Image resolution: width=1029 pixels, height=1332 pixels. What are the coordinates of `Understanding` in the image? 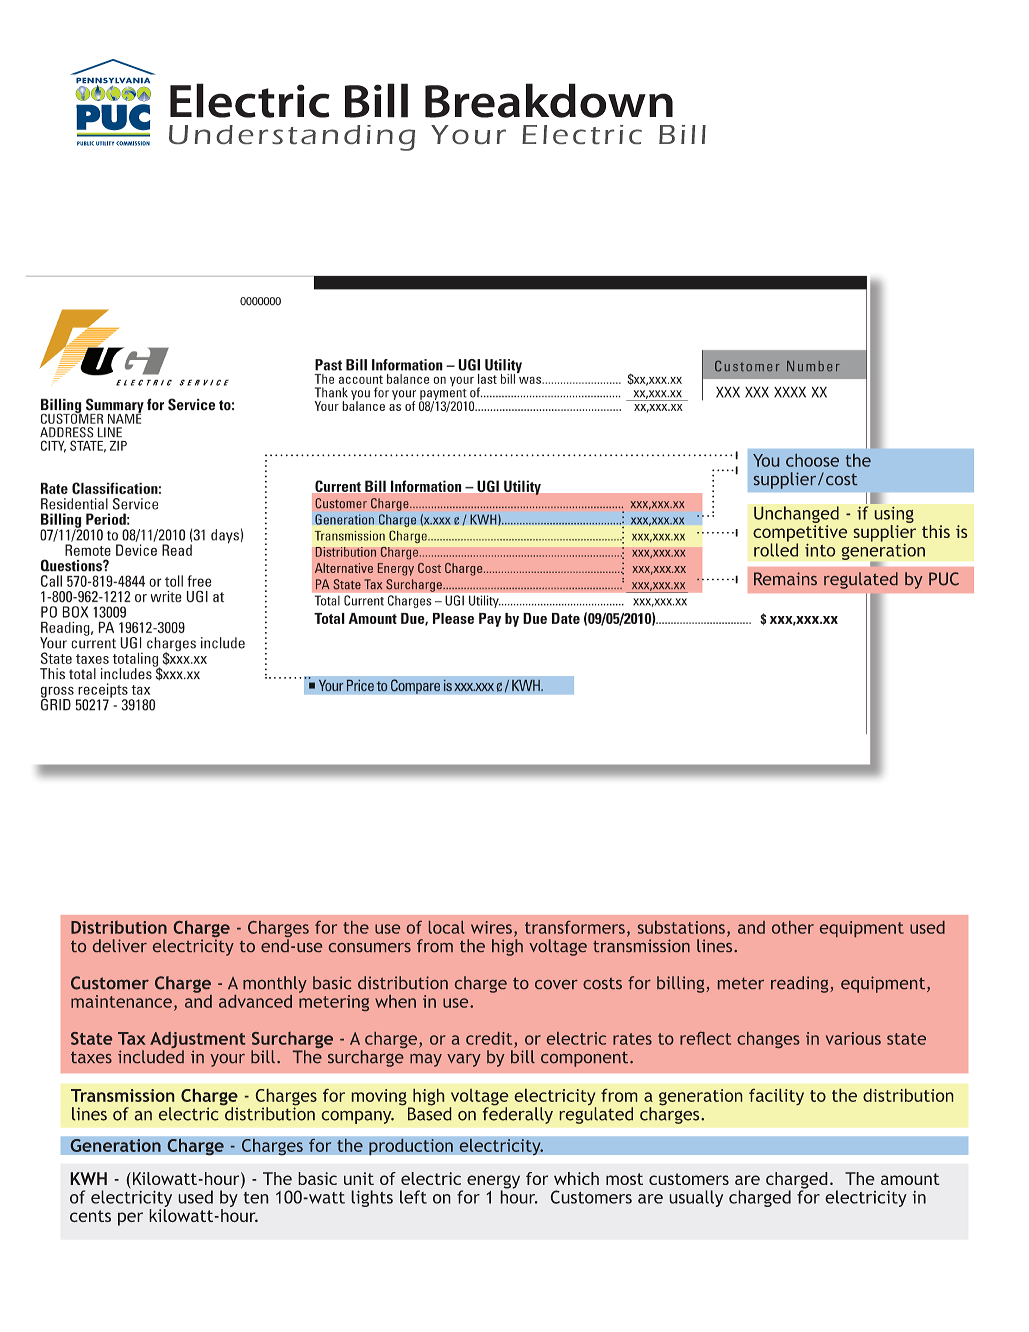 It's located at (292, 138).
